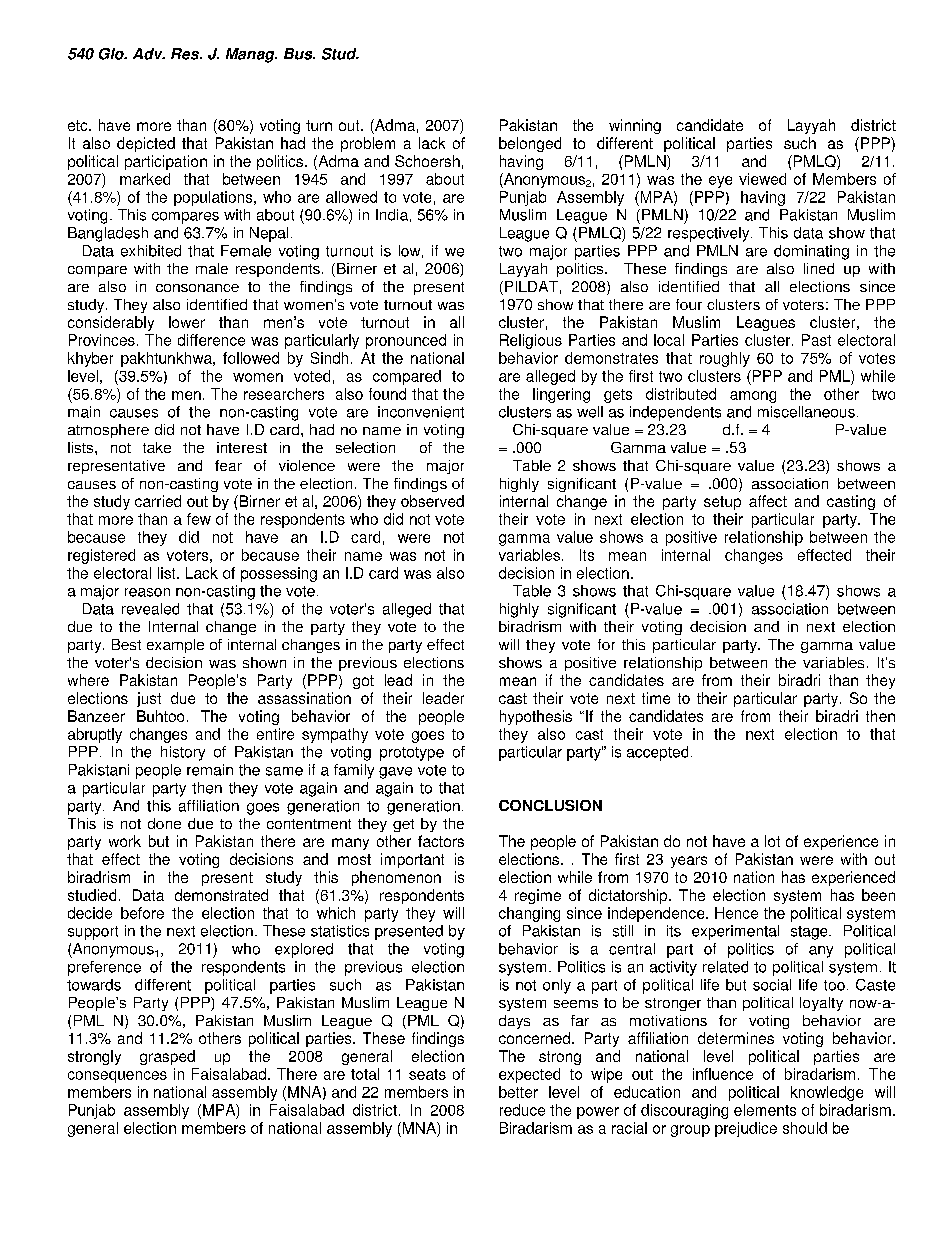  I want to click on factors, so click(441, 841).
